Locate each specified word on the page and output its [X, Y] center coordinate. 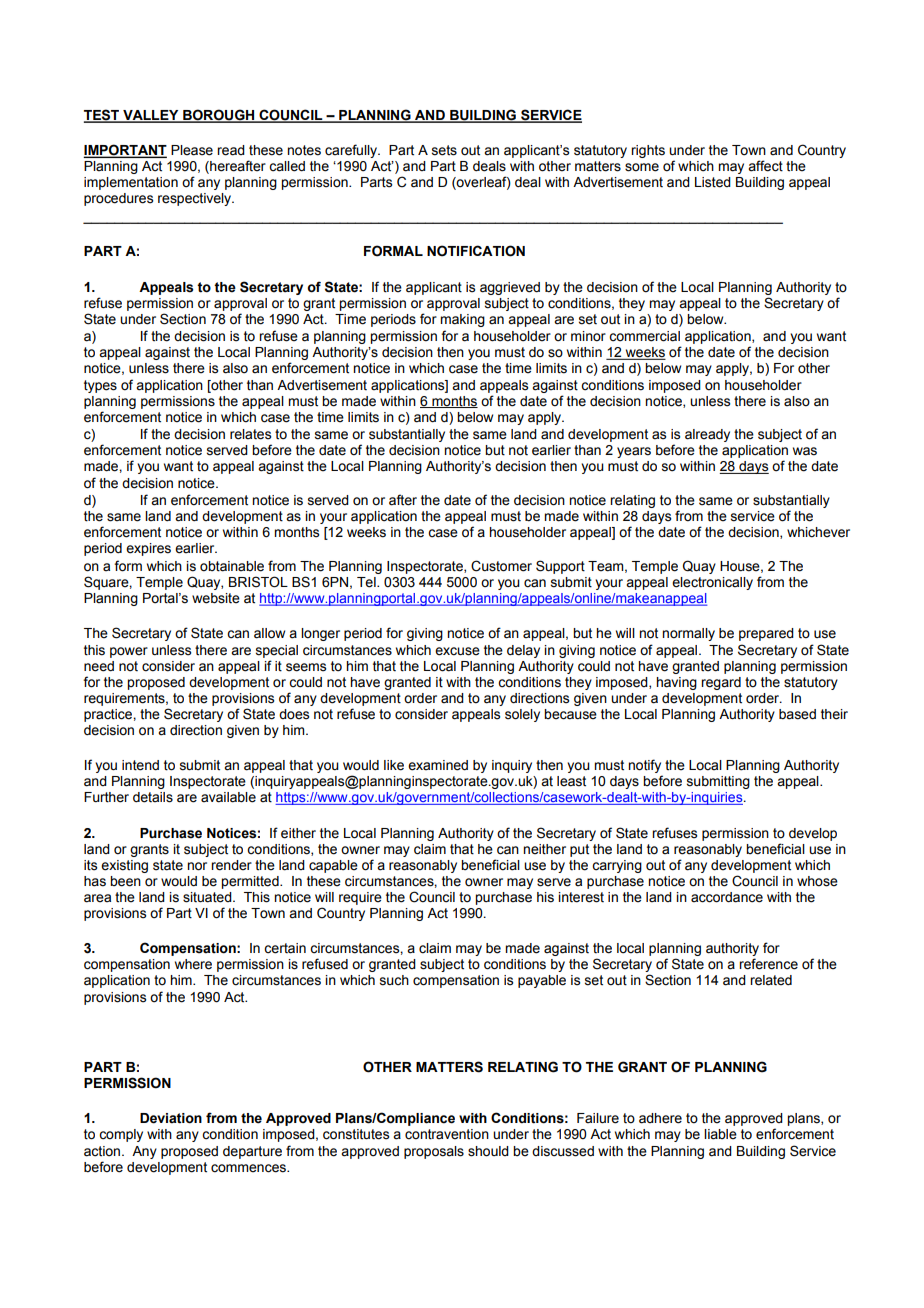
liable [720, 1134]
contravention [447, 1134]
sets [444, 150]
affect [765, 166]
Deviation [171, 1118]
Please [192, 150]
